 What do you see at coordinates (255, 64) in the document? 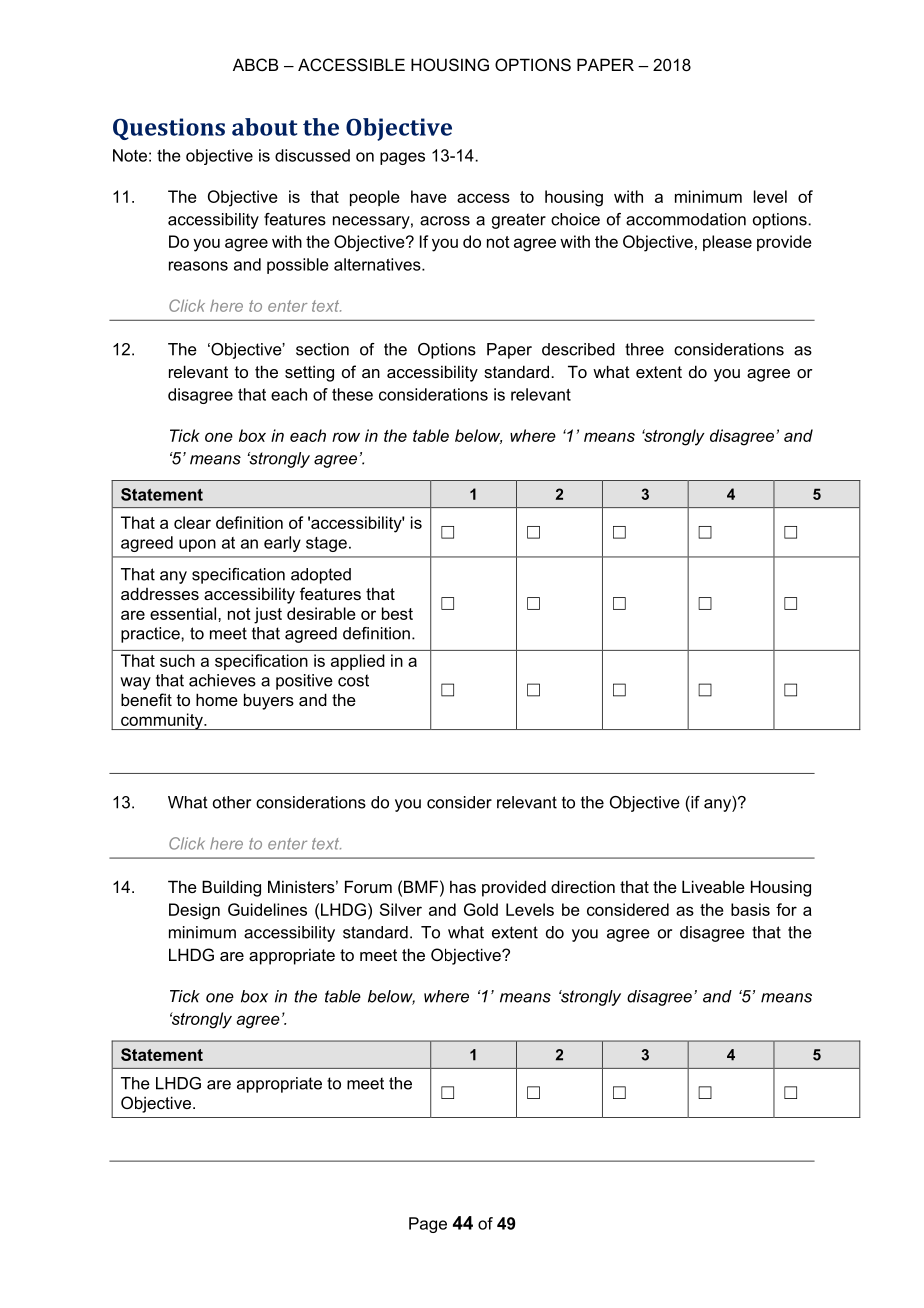
I see `ABCB` at bounding box center [255, 64].
